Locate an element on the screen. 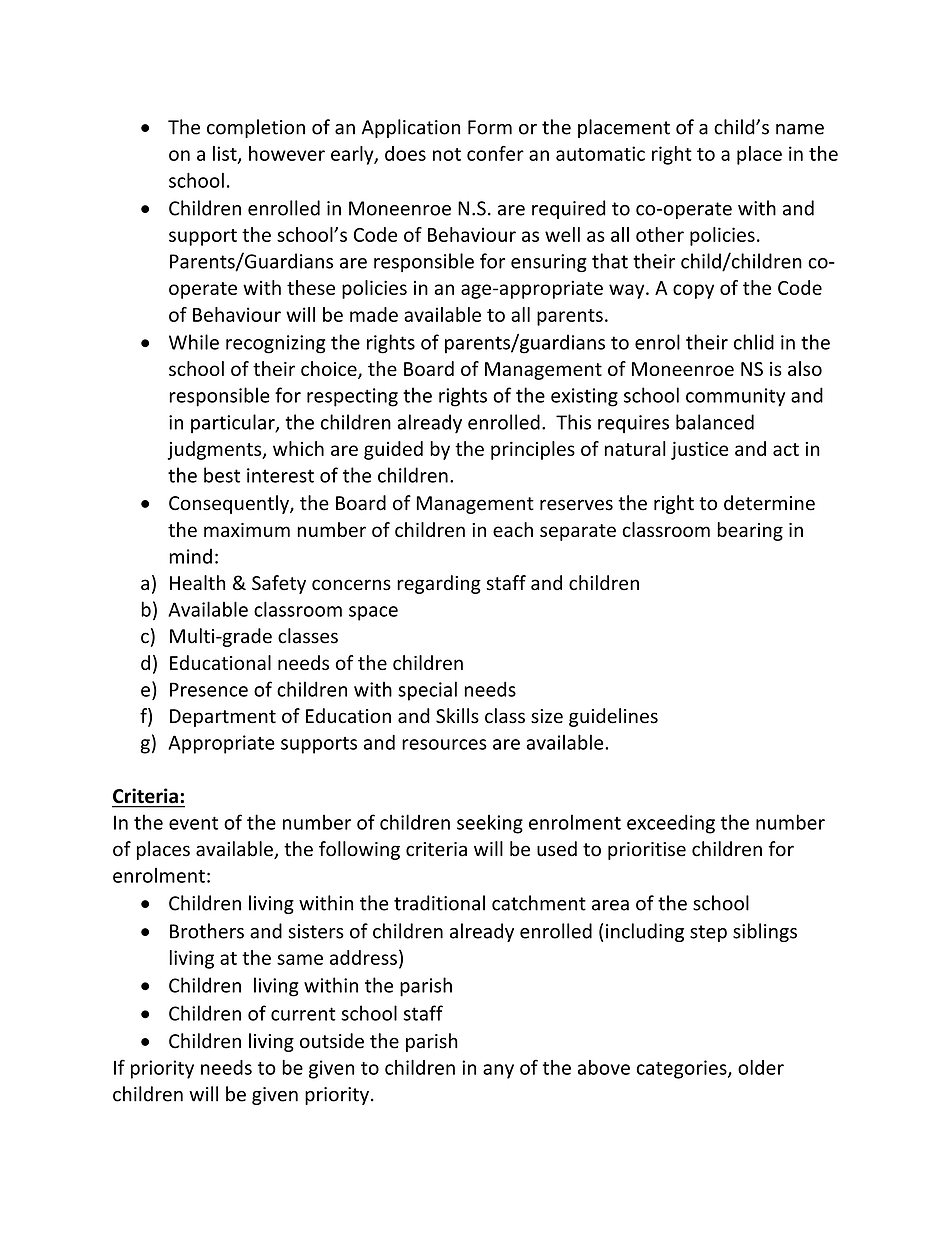 The height and width of the screenshot is (1233, 952). confer is located at coordinates (495, 153).
